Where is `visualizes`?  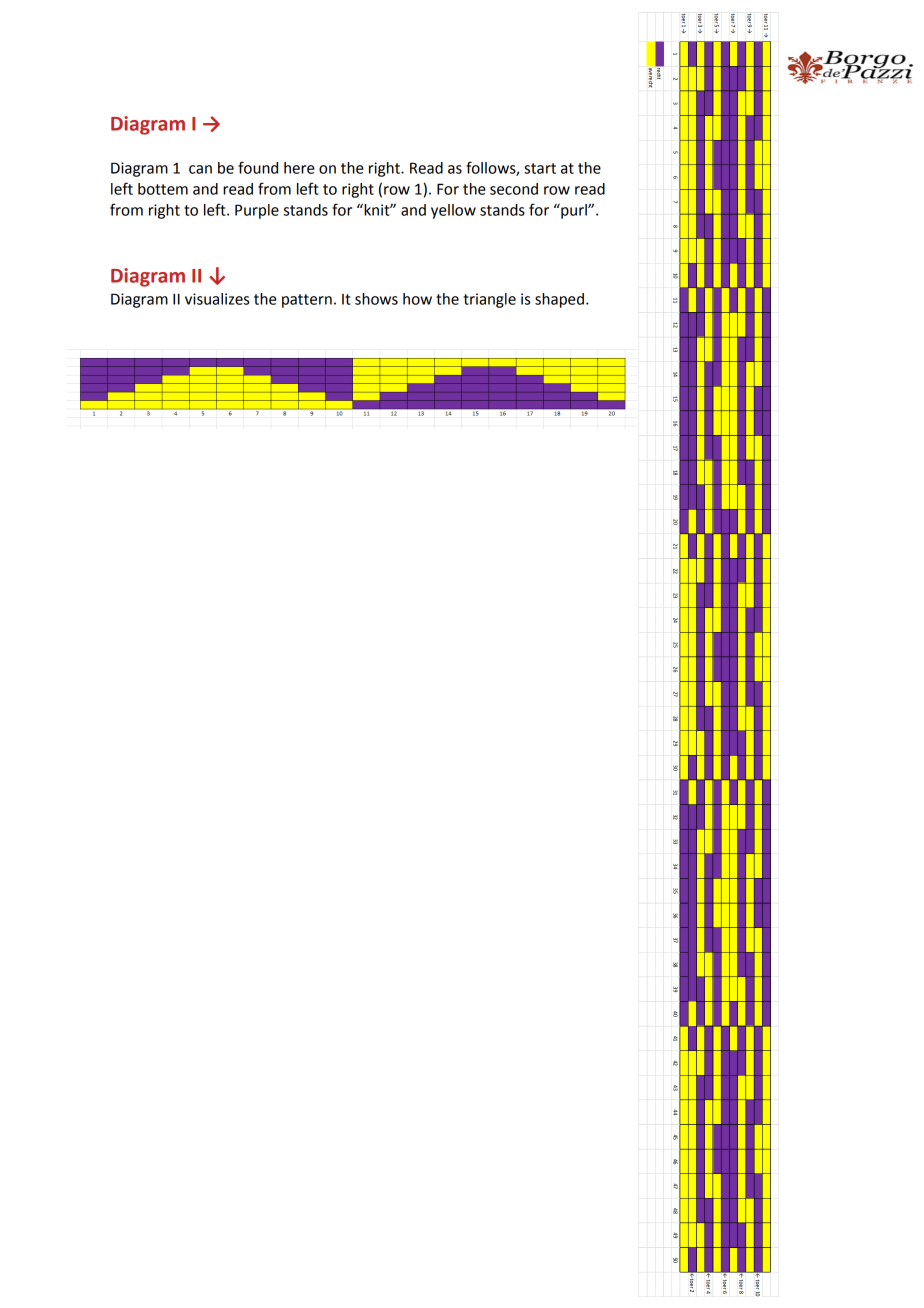
visualizes is located at coordinates (217, 299).
